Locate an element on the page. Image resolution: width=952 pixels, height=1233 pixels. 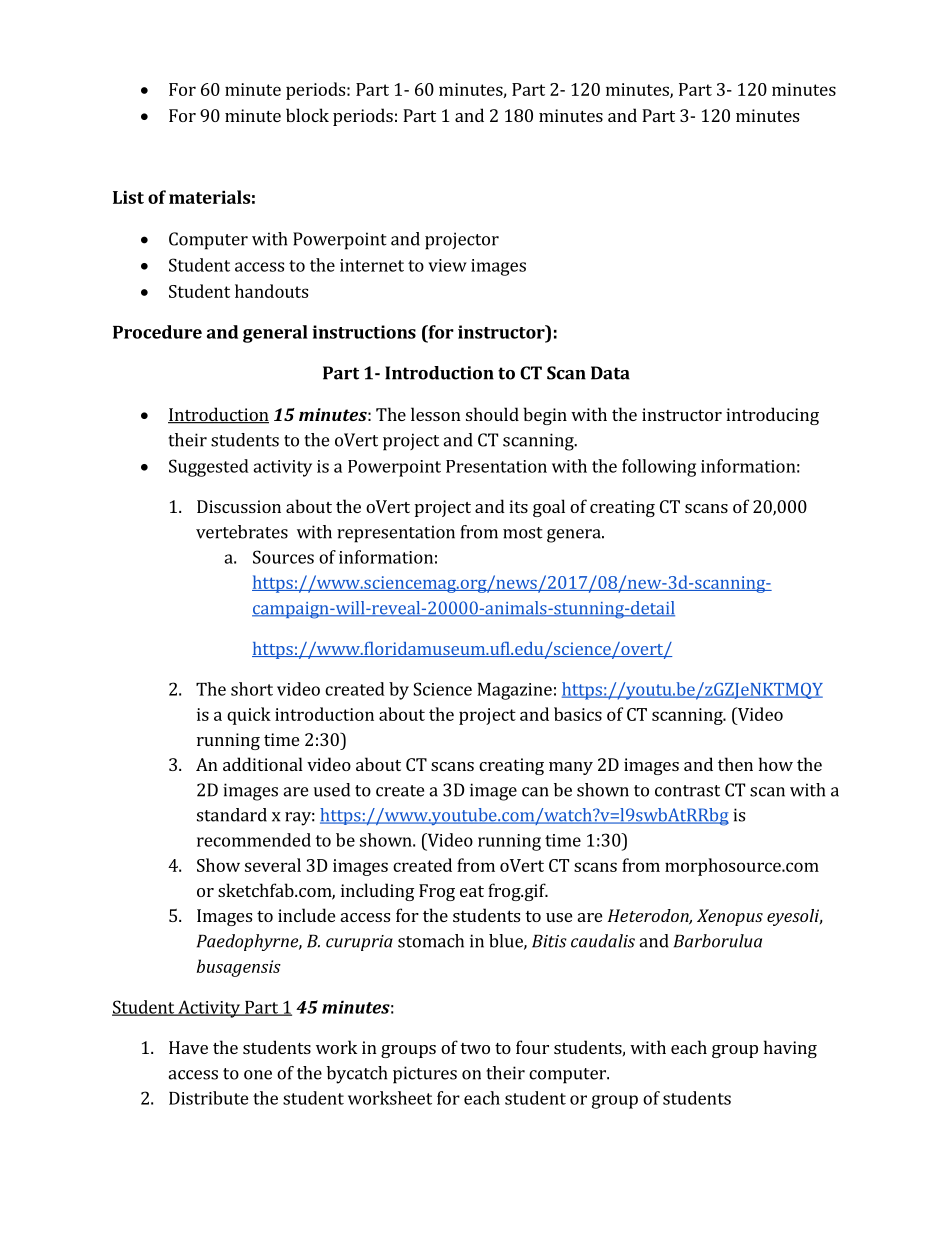
Magazine is located at coordinates (514, 691).
